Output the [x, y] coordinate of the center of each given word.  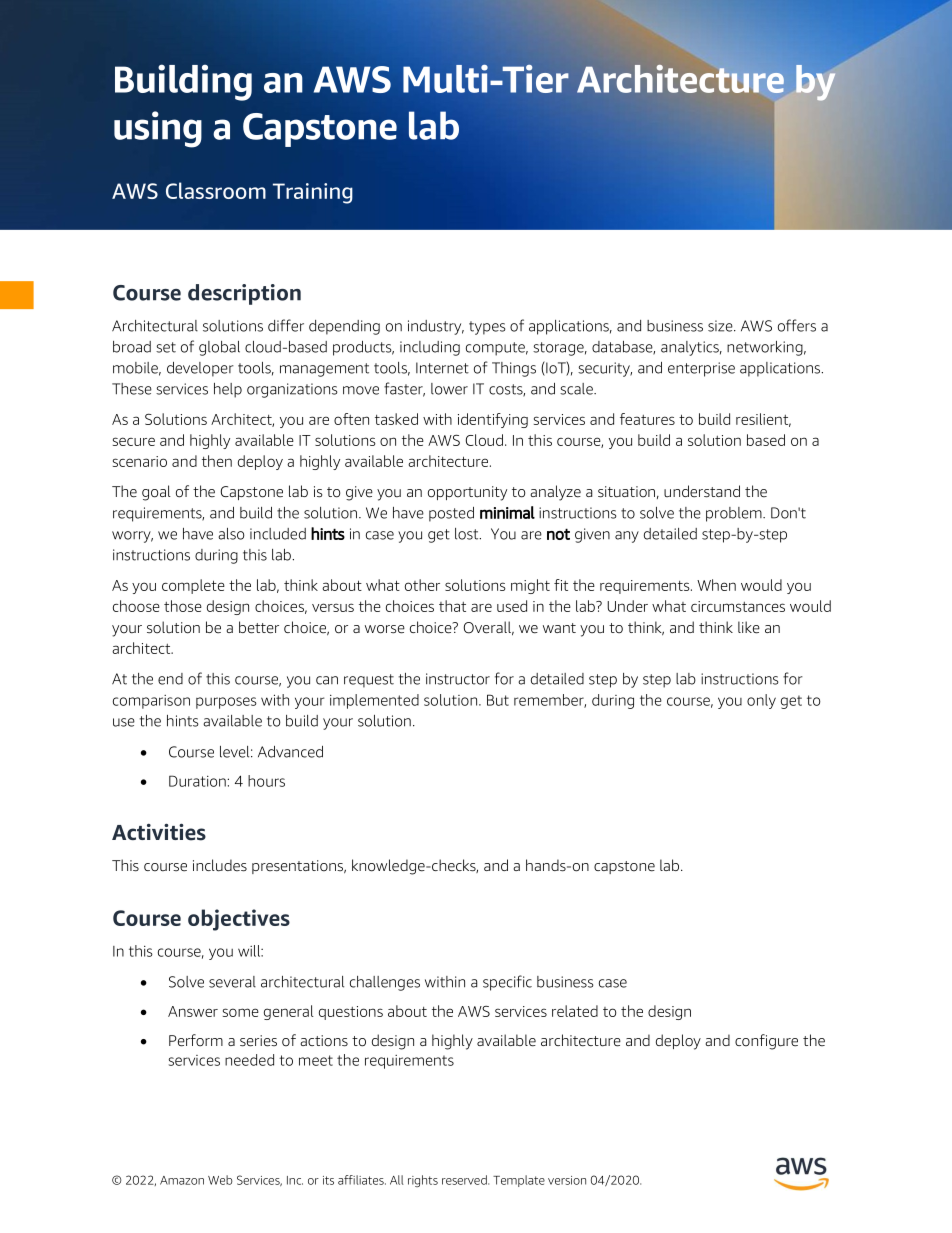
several [232, 982]
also [231, 534]
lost [468, 534]
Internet [442, 368]
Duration [197, 781]
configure [766, 1042]
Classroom [216, 190]
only [761, 701]
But [498, 700]
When [716, 585]
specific [507, 983]
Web [220, 1180]
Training [313, 193]
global [219, 348]
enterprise [701, 369]
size [721, 326]
